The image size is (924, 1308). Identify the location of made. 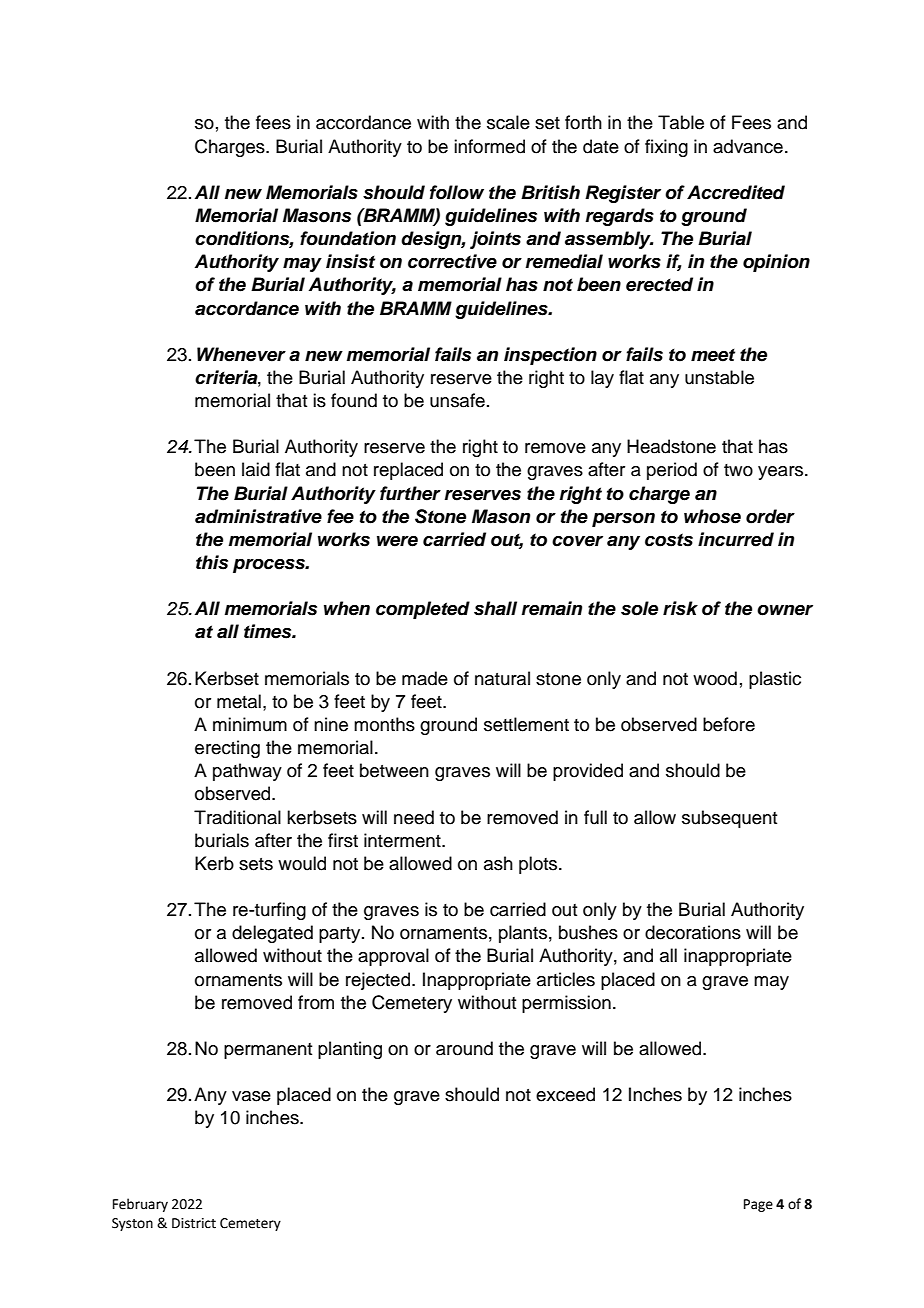
(425, 678).
